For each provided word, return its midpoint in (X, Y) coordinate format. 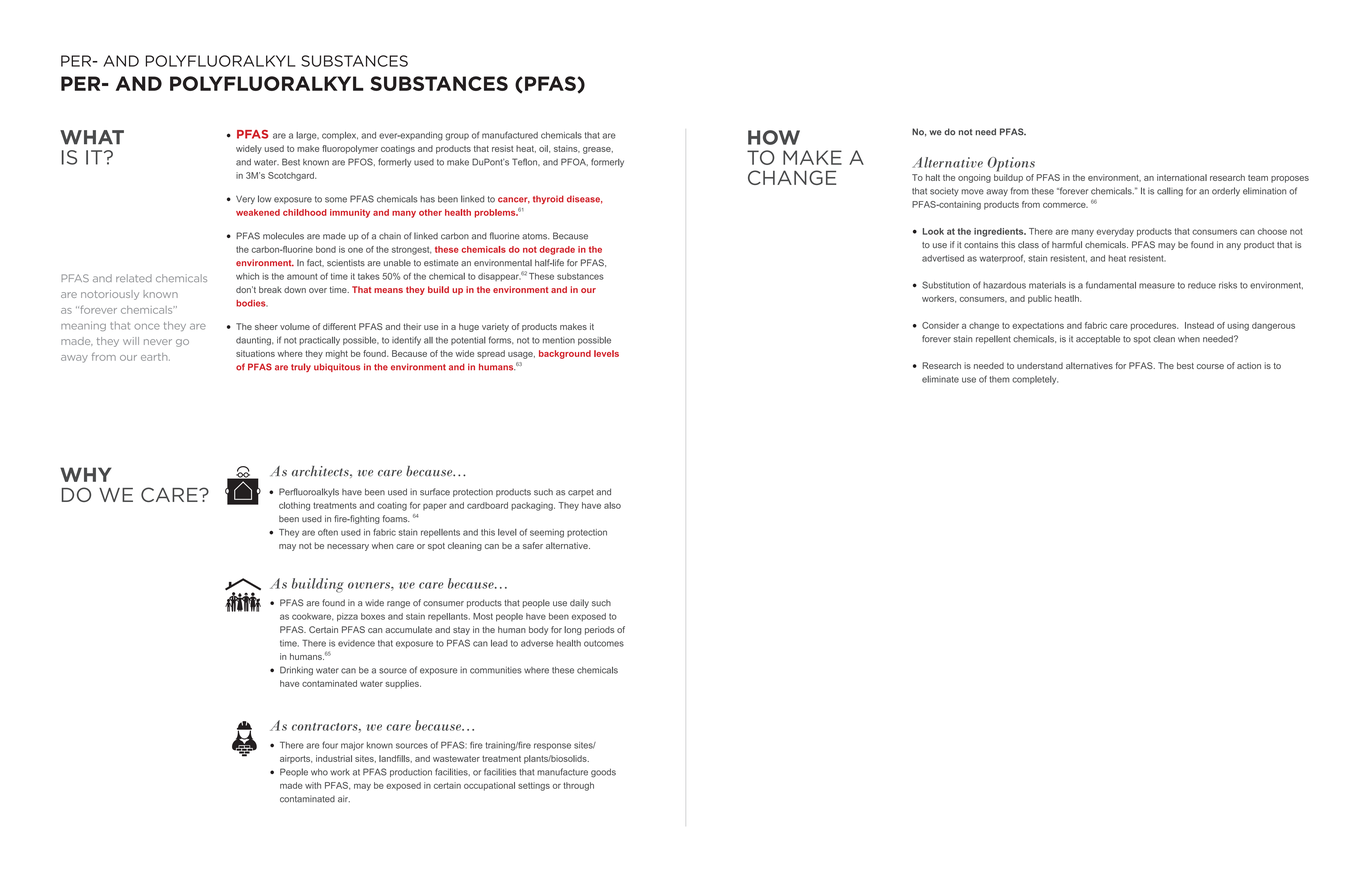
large (307, 136)
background (565, 354)
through (578, 786)
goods (603, 773)
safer (533, 545)
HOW (774, 137)
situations (255, 353)
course (1210, 366)
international (1182, 177)
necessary (348, 547)
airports (296, 759)
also (612, 505)
